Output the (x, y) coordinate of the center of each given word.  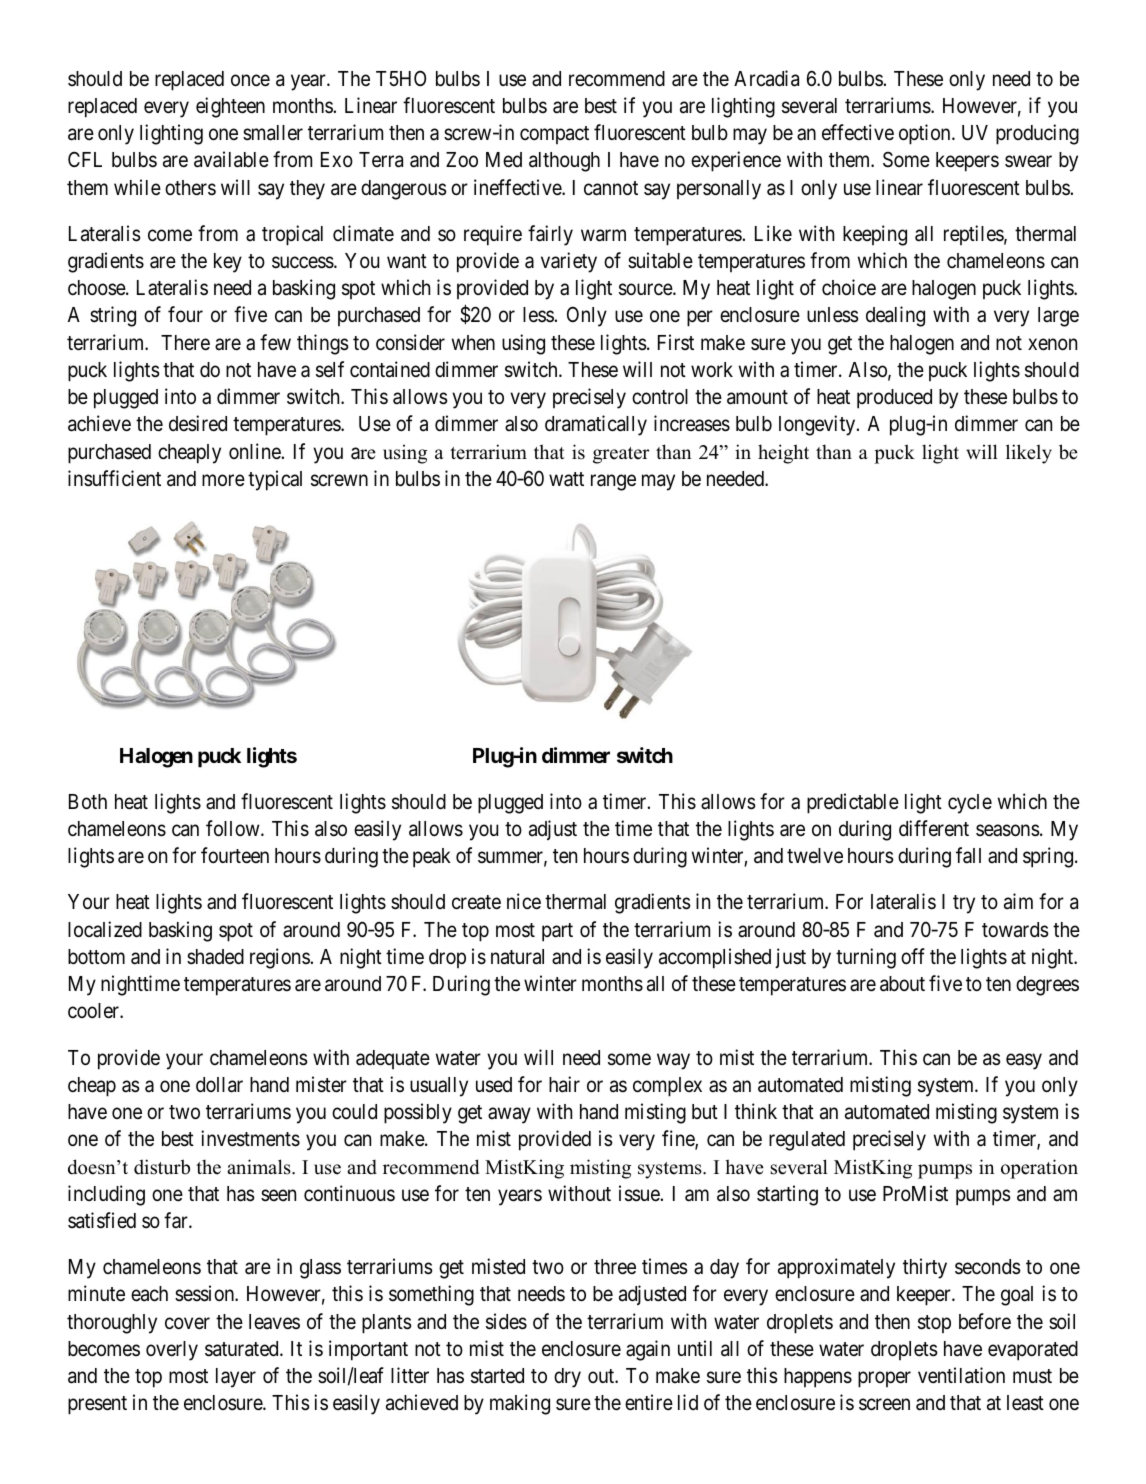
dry (567, 1378)
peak (432, 858)
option (926, 134)
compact (554, 135)
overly (172, 1351)
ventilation (961, 1375)
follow (234, 828)
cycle (970, 804)
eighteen (230, 107)
